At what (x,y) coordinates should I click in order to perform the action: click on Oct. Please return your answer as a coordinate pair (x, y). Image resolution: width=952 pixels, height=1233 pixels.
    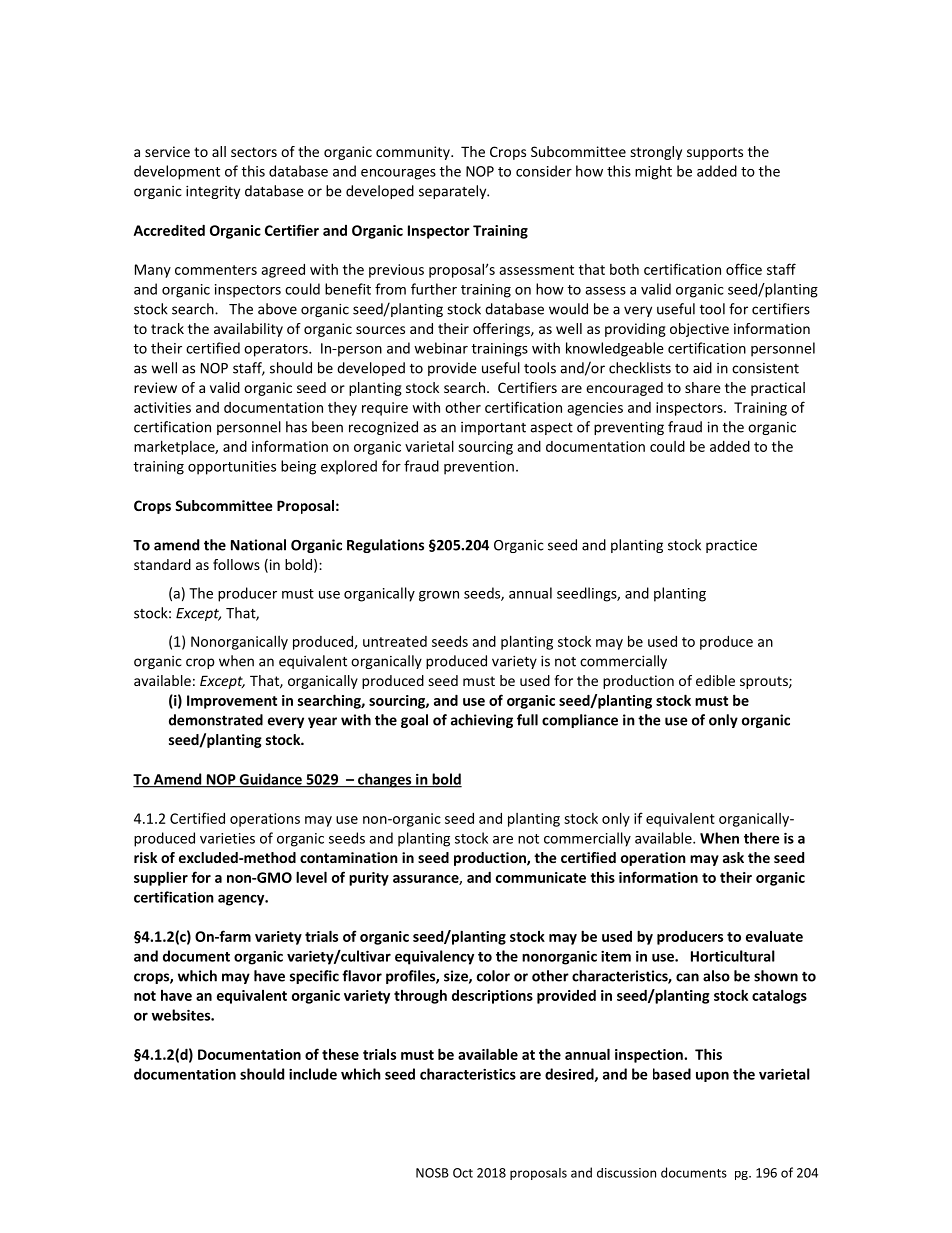
    Looking at the image, I should click on (463, 1173).
